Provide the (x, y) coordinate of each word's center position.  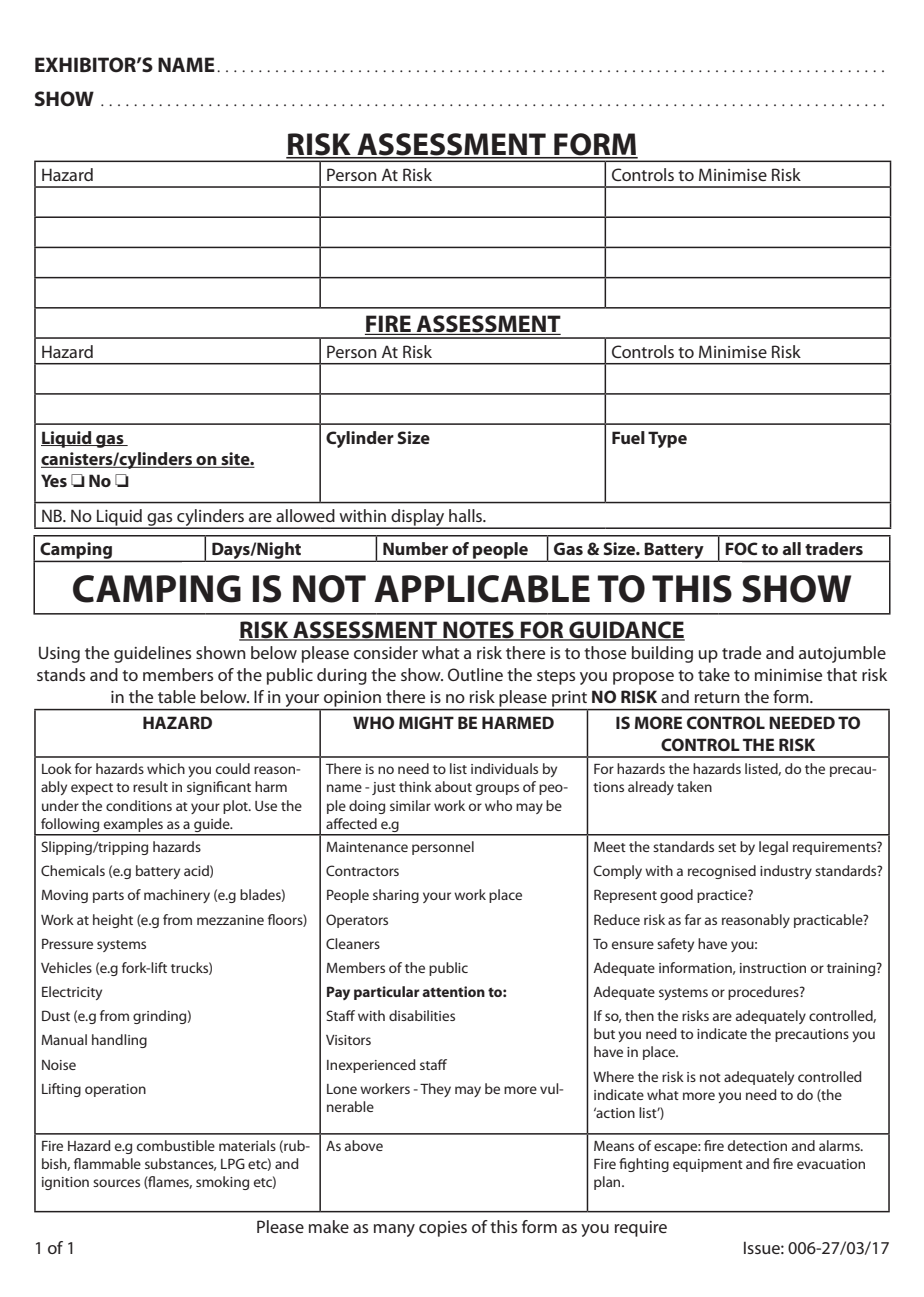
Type (667, 439)
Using (59, 654)
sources (116, 1183)
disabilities (422, 1015)
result (150, 786)
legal (773, 848)
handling (119, 1041)
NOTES (478, 630)
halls (467, 515)
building (662, 654)
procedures (764, 993)
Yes (54, 480)
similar (410, 805)
